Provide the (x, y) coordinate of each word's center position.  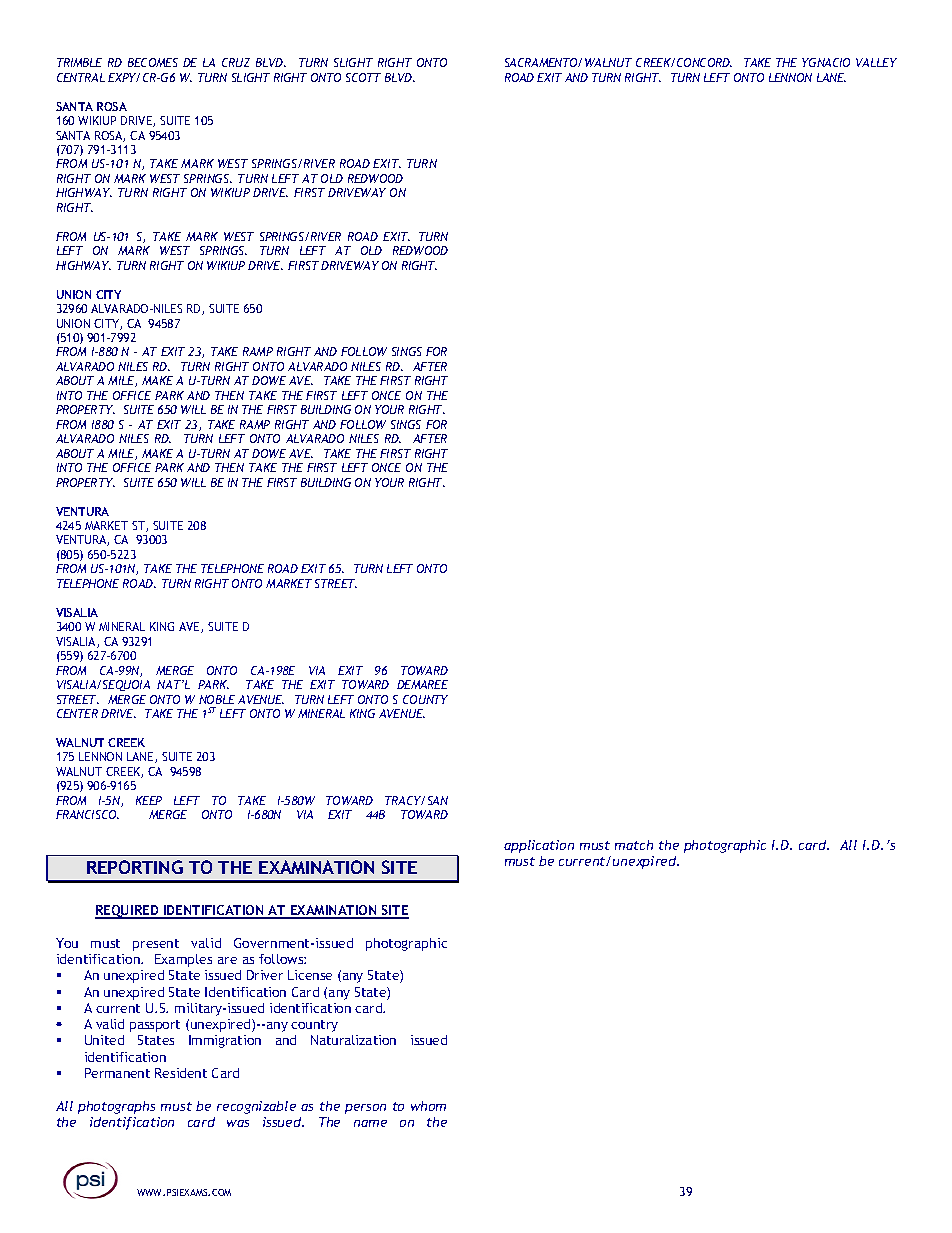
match (634, 845)
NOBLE (217, 699)
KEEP (149, 800)
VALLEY (876, 62)
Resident (181, 1073)
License (310, 975)
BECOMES (153, 62)
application (539, 846)
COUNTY (425, 699)
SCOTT (363, 77)
